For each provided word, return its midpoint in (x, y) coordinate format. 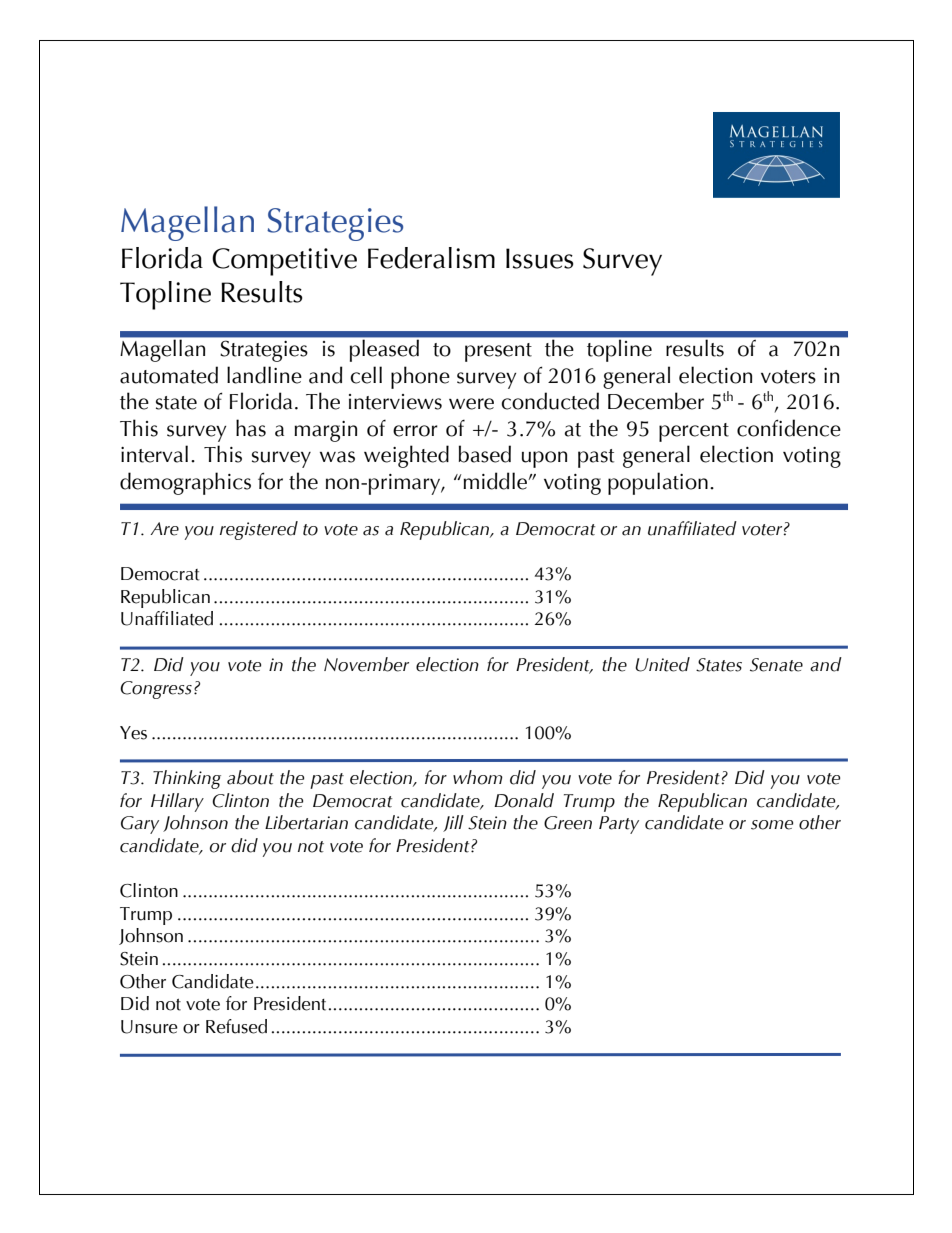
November (366, 664)
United (662, 664)
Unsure (149, 1027)
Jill (453, 823)
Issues (540, 258)
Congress (156, 690)
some (772, 825)
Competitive (284, 262)
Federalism (431, 258)
